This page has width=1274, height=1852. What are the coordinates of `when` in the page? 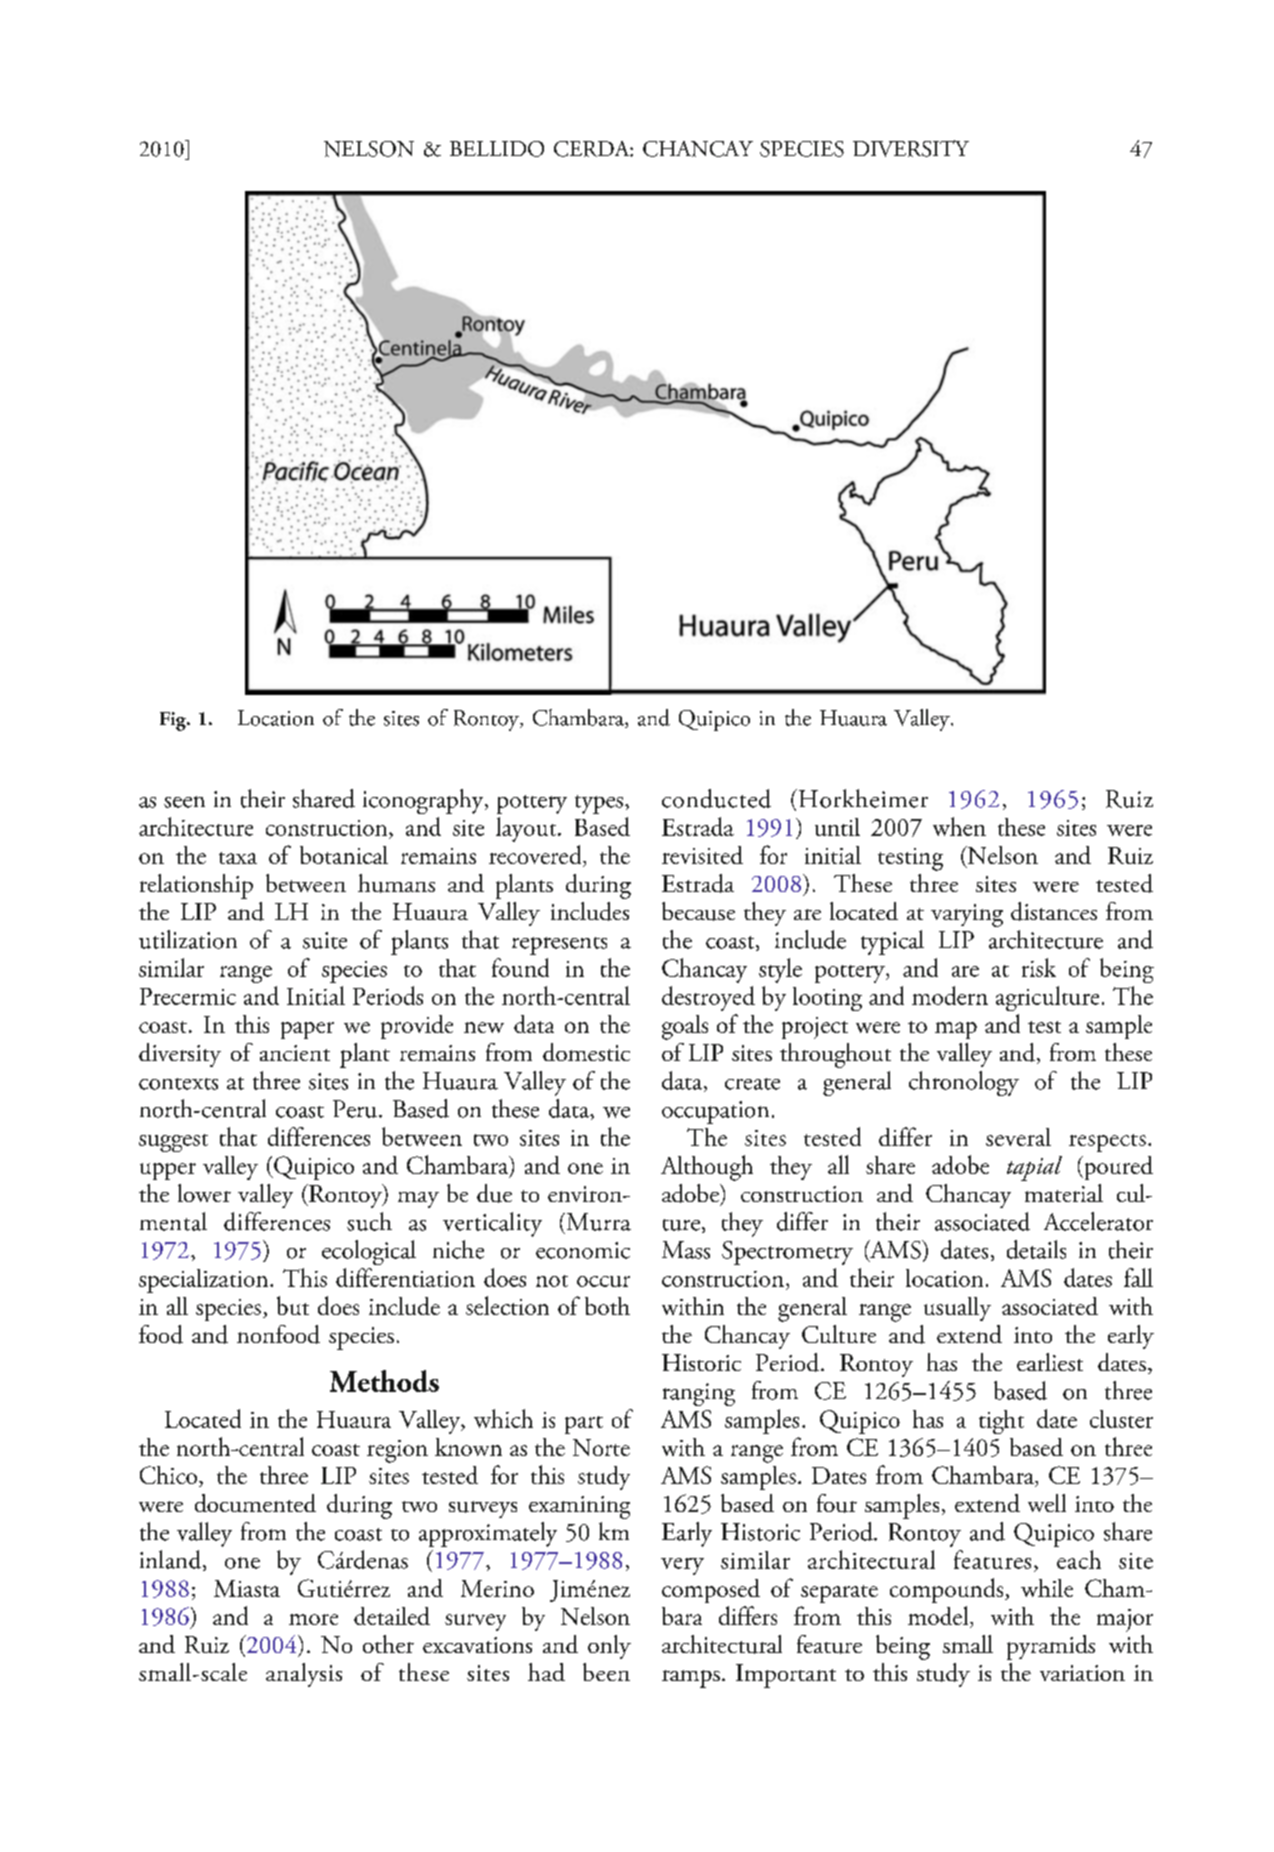 It's located at (959, 826).
